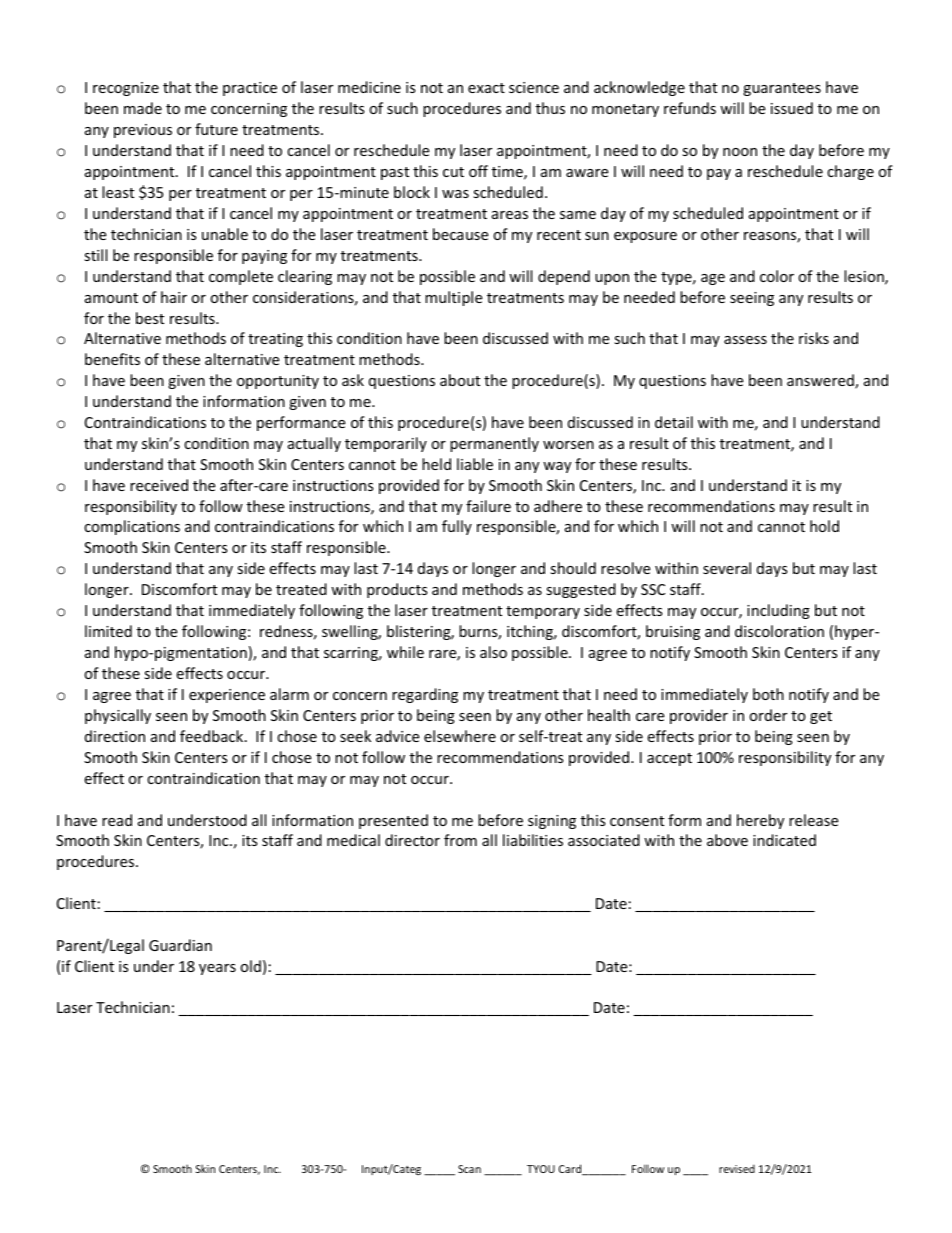 This image has width=952, height=1233. Describe the element at coordinates (108, 631) in the image. I see `limited` at that location.
